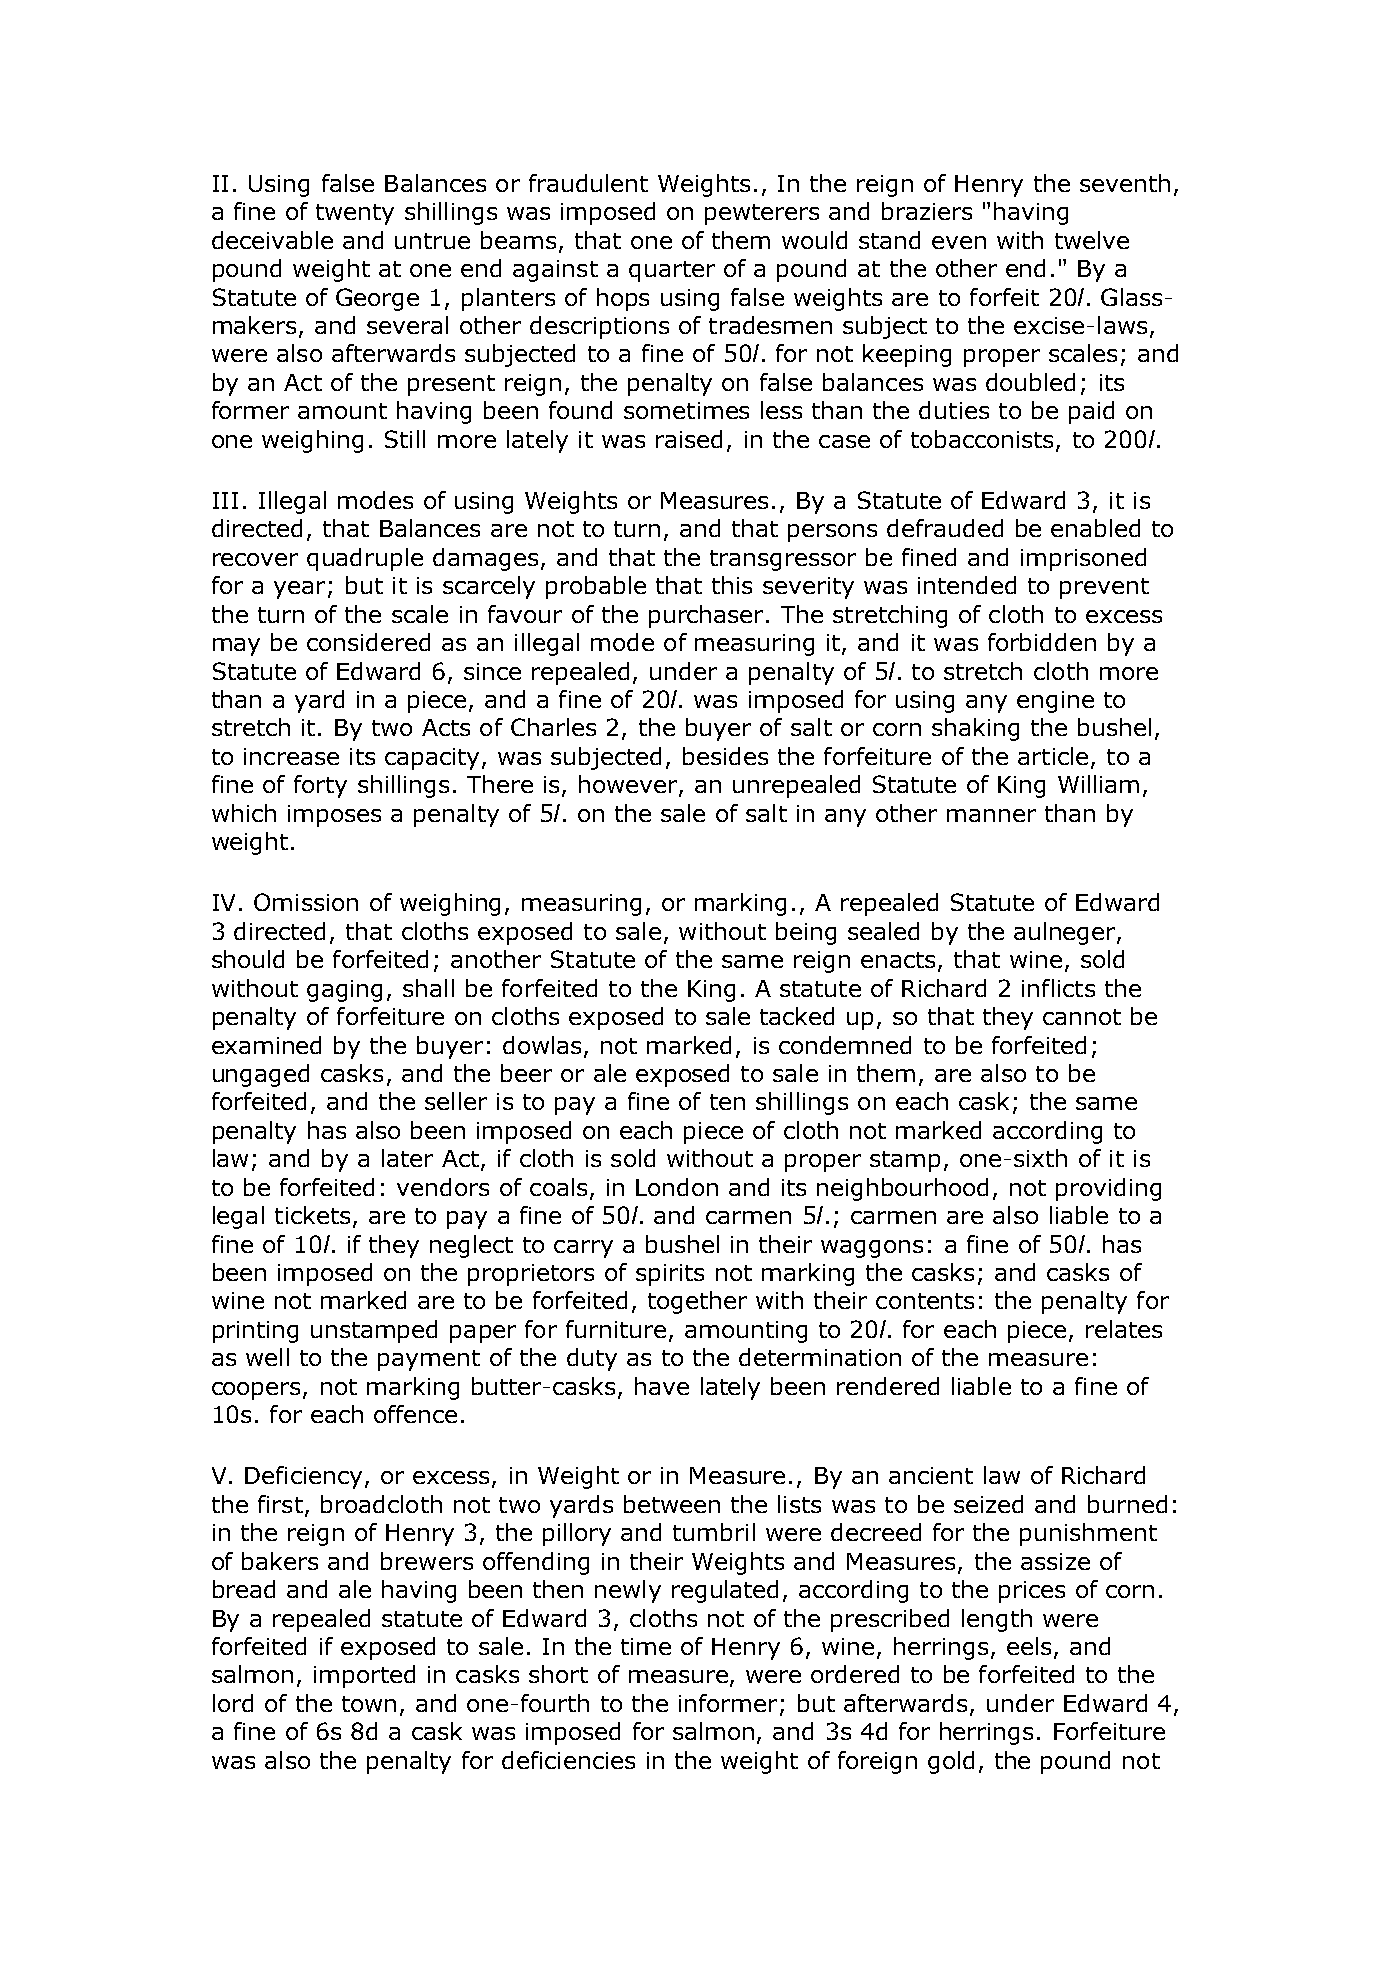 Image resolution: width=1392 pixels, height=1970 pixels. I want to click on well, so click(267, 1357).
